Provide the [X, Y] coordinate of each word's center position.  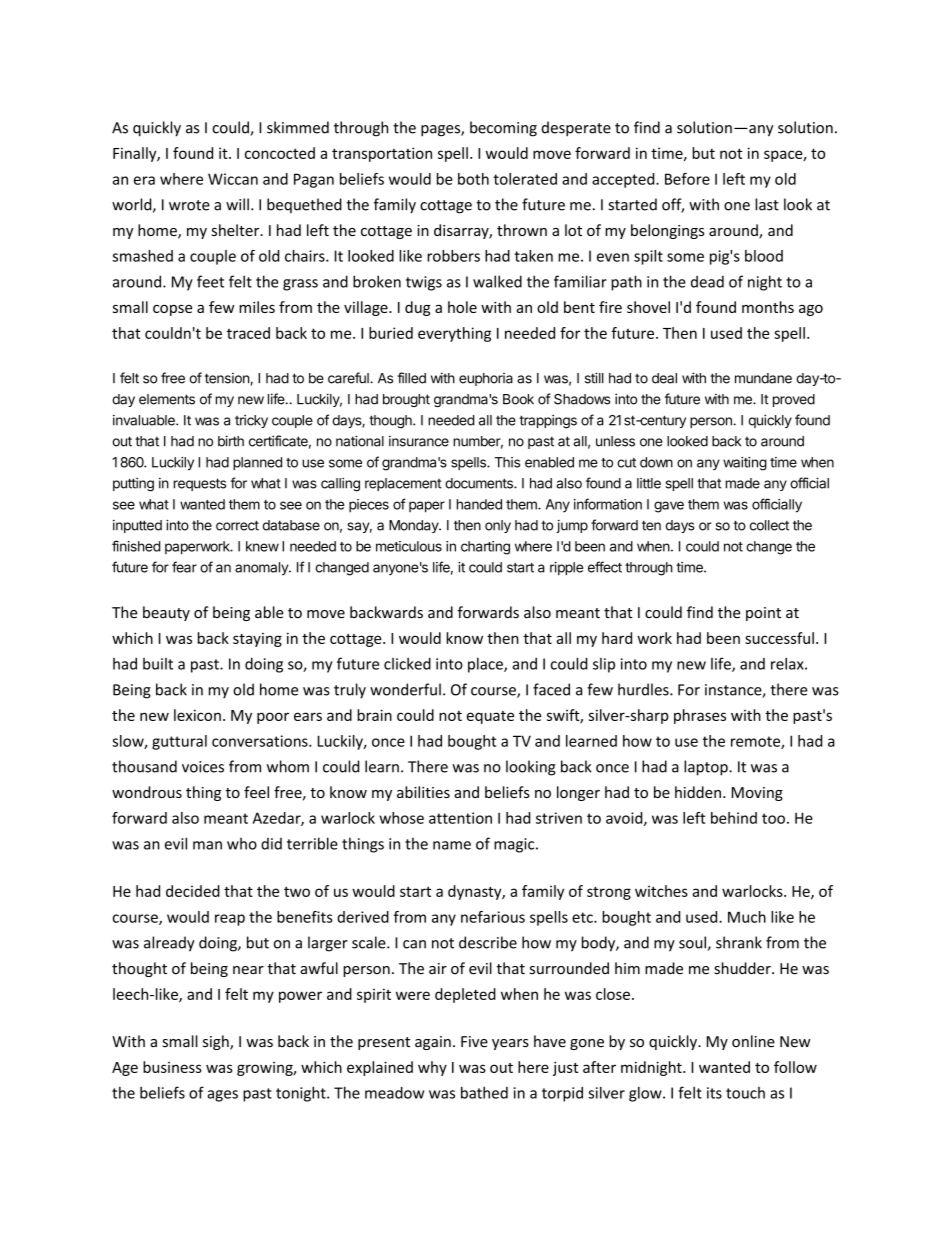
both [473, 179]
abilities [423, 792]
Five [474, 1042]
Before [687, 179]
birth [231, 441]
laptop [707, 768]
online [753, 1041]
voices [203, 767]
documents [480, 483]
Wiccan [233, 179]
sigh [217, 1042]
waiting [745, 464]
